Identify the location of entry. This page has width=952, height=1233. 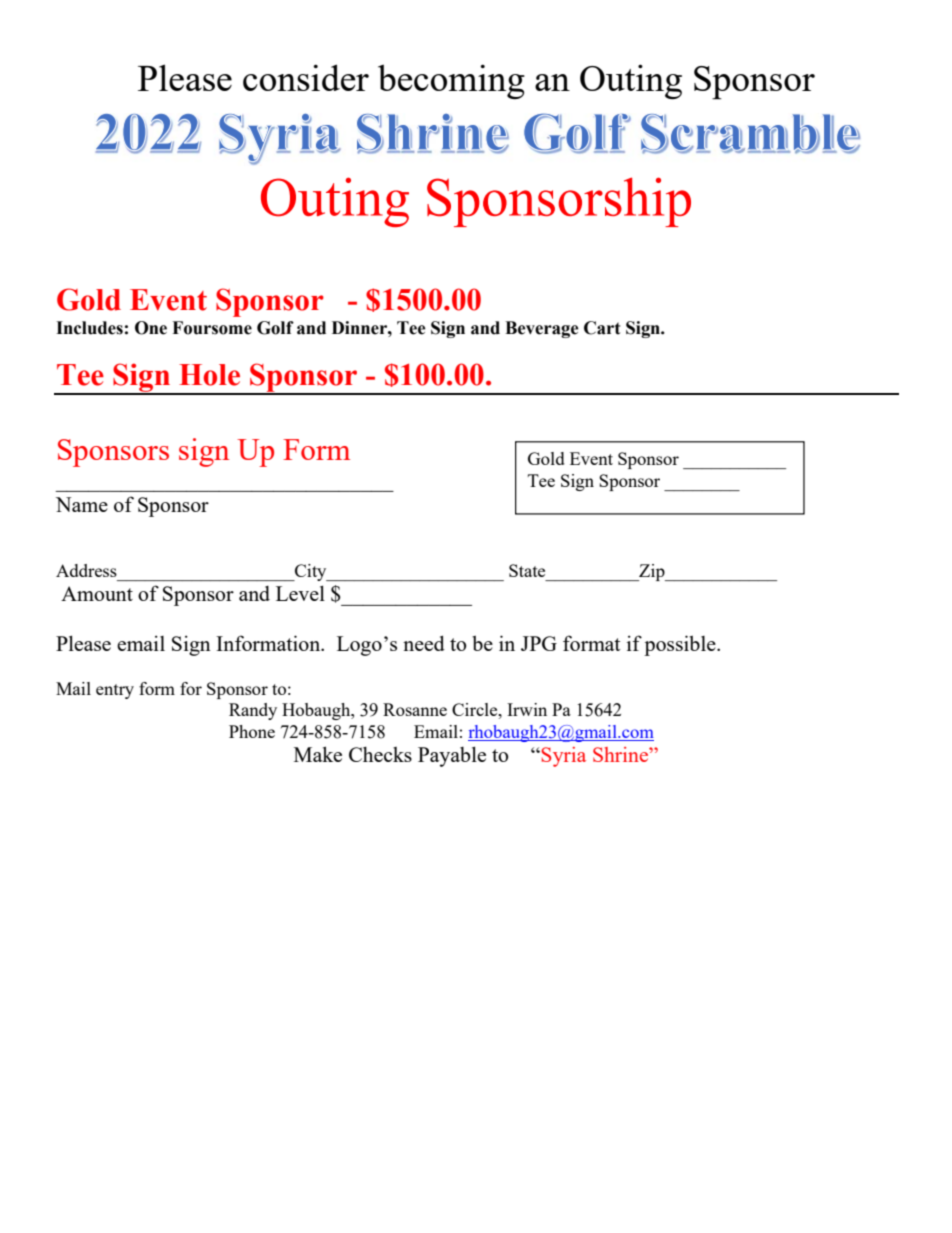
(115, 691).
